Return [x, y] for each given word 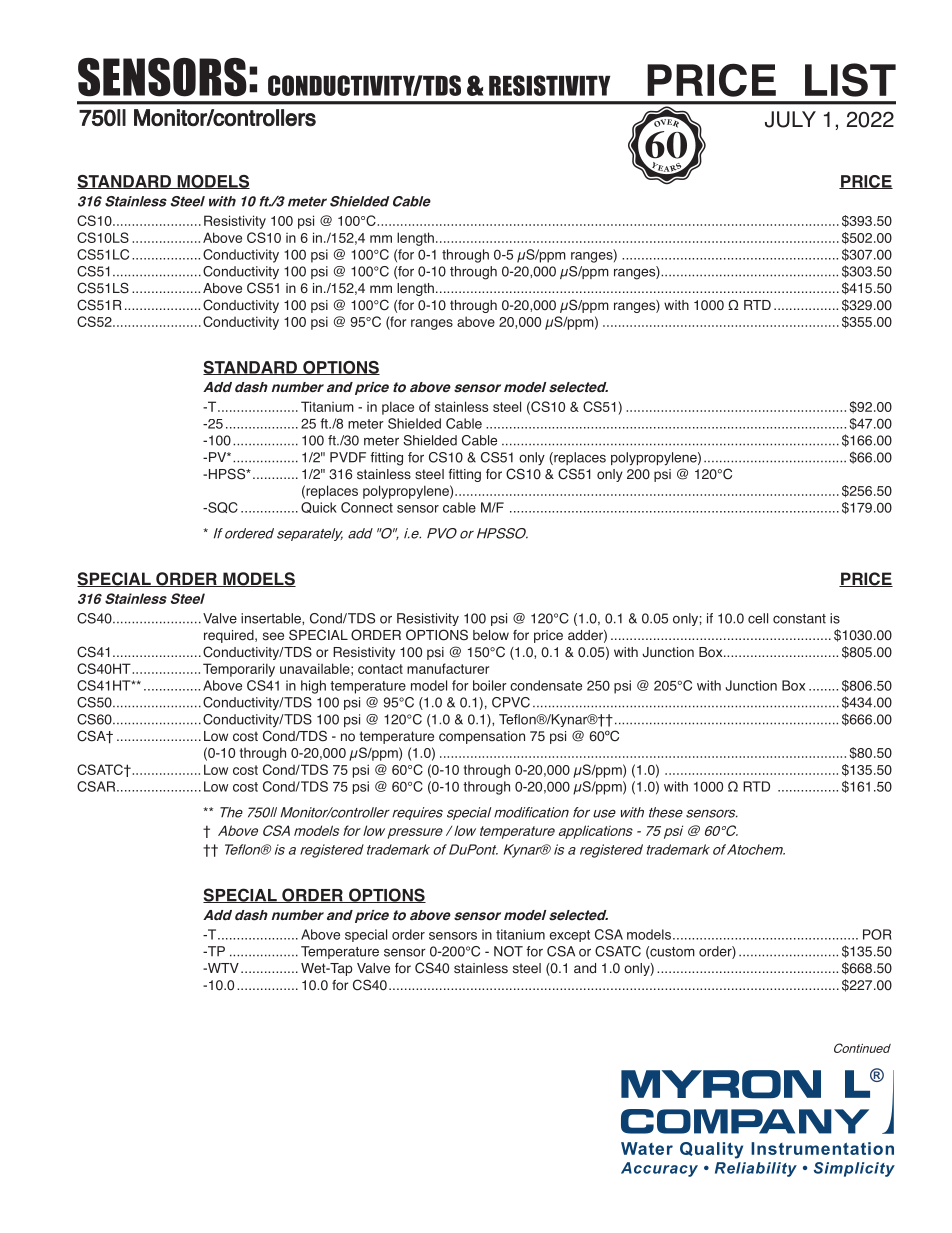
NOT [508, 951]
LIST [850, 80]
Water [647, 1148]
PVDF [348, 457]
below [491, 635]
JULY [790, 119]
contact [380, 669]
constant [799, 619]
